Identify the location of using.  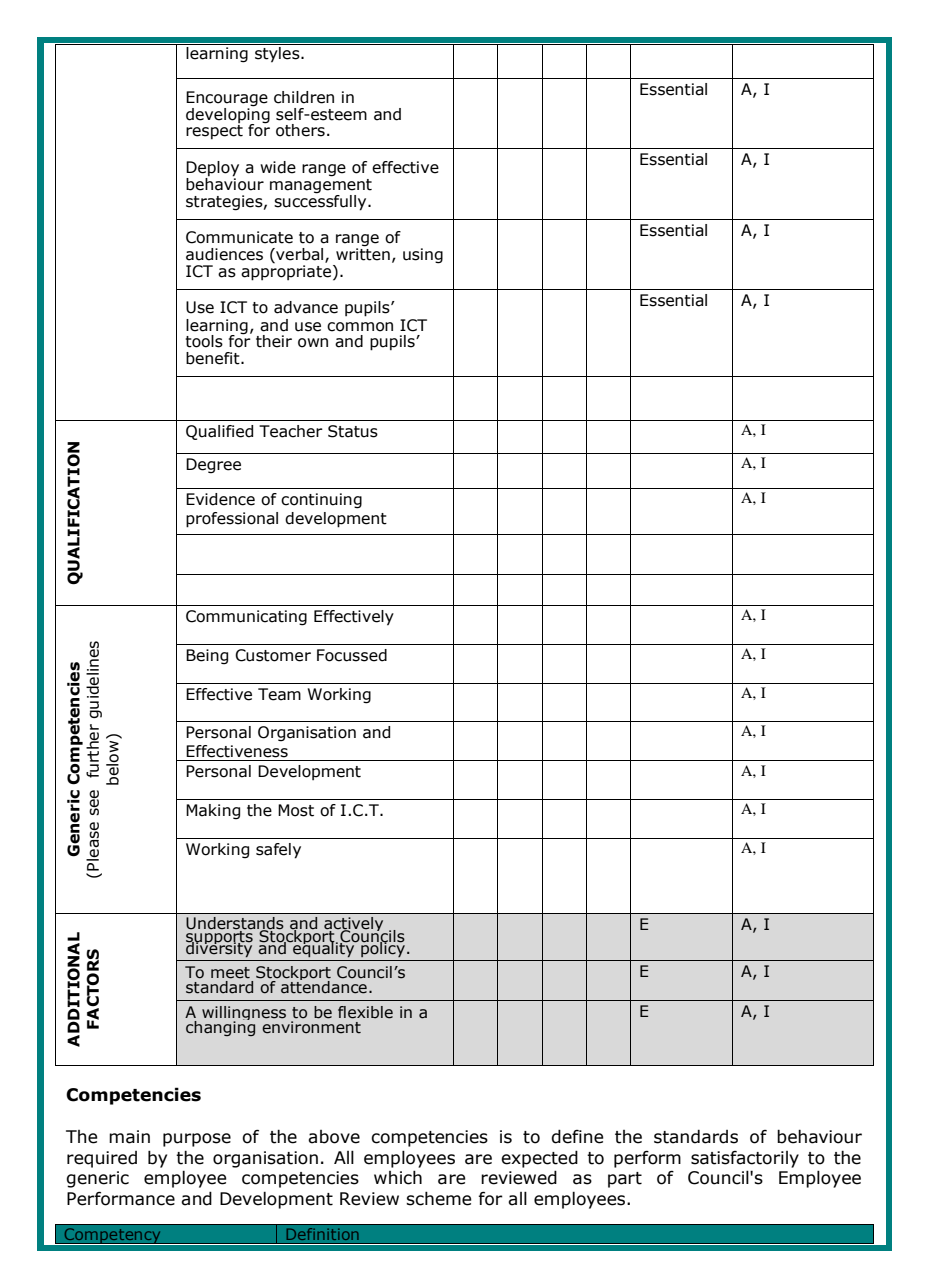
(423, 256).
